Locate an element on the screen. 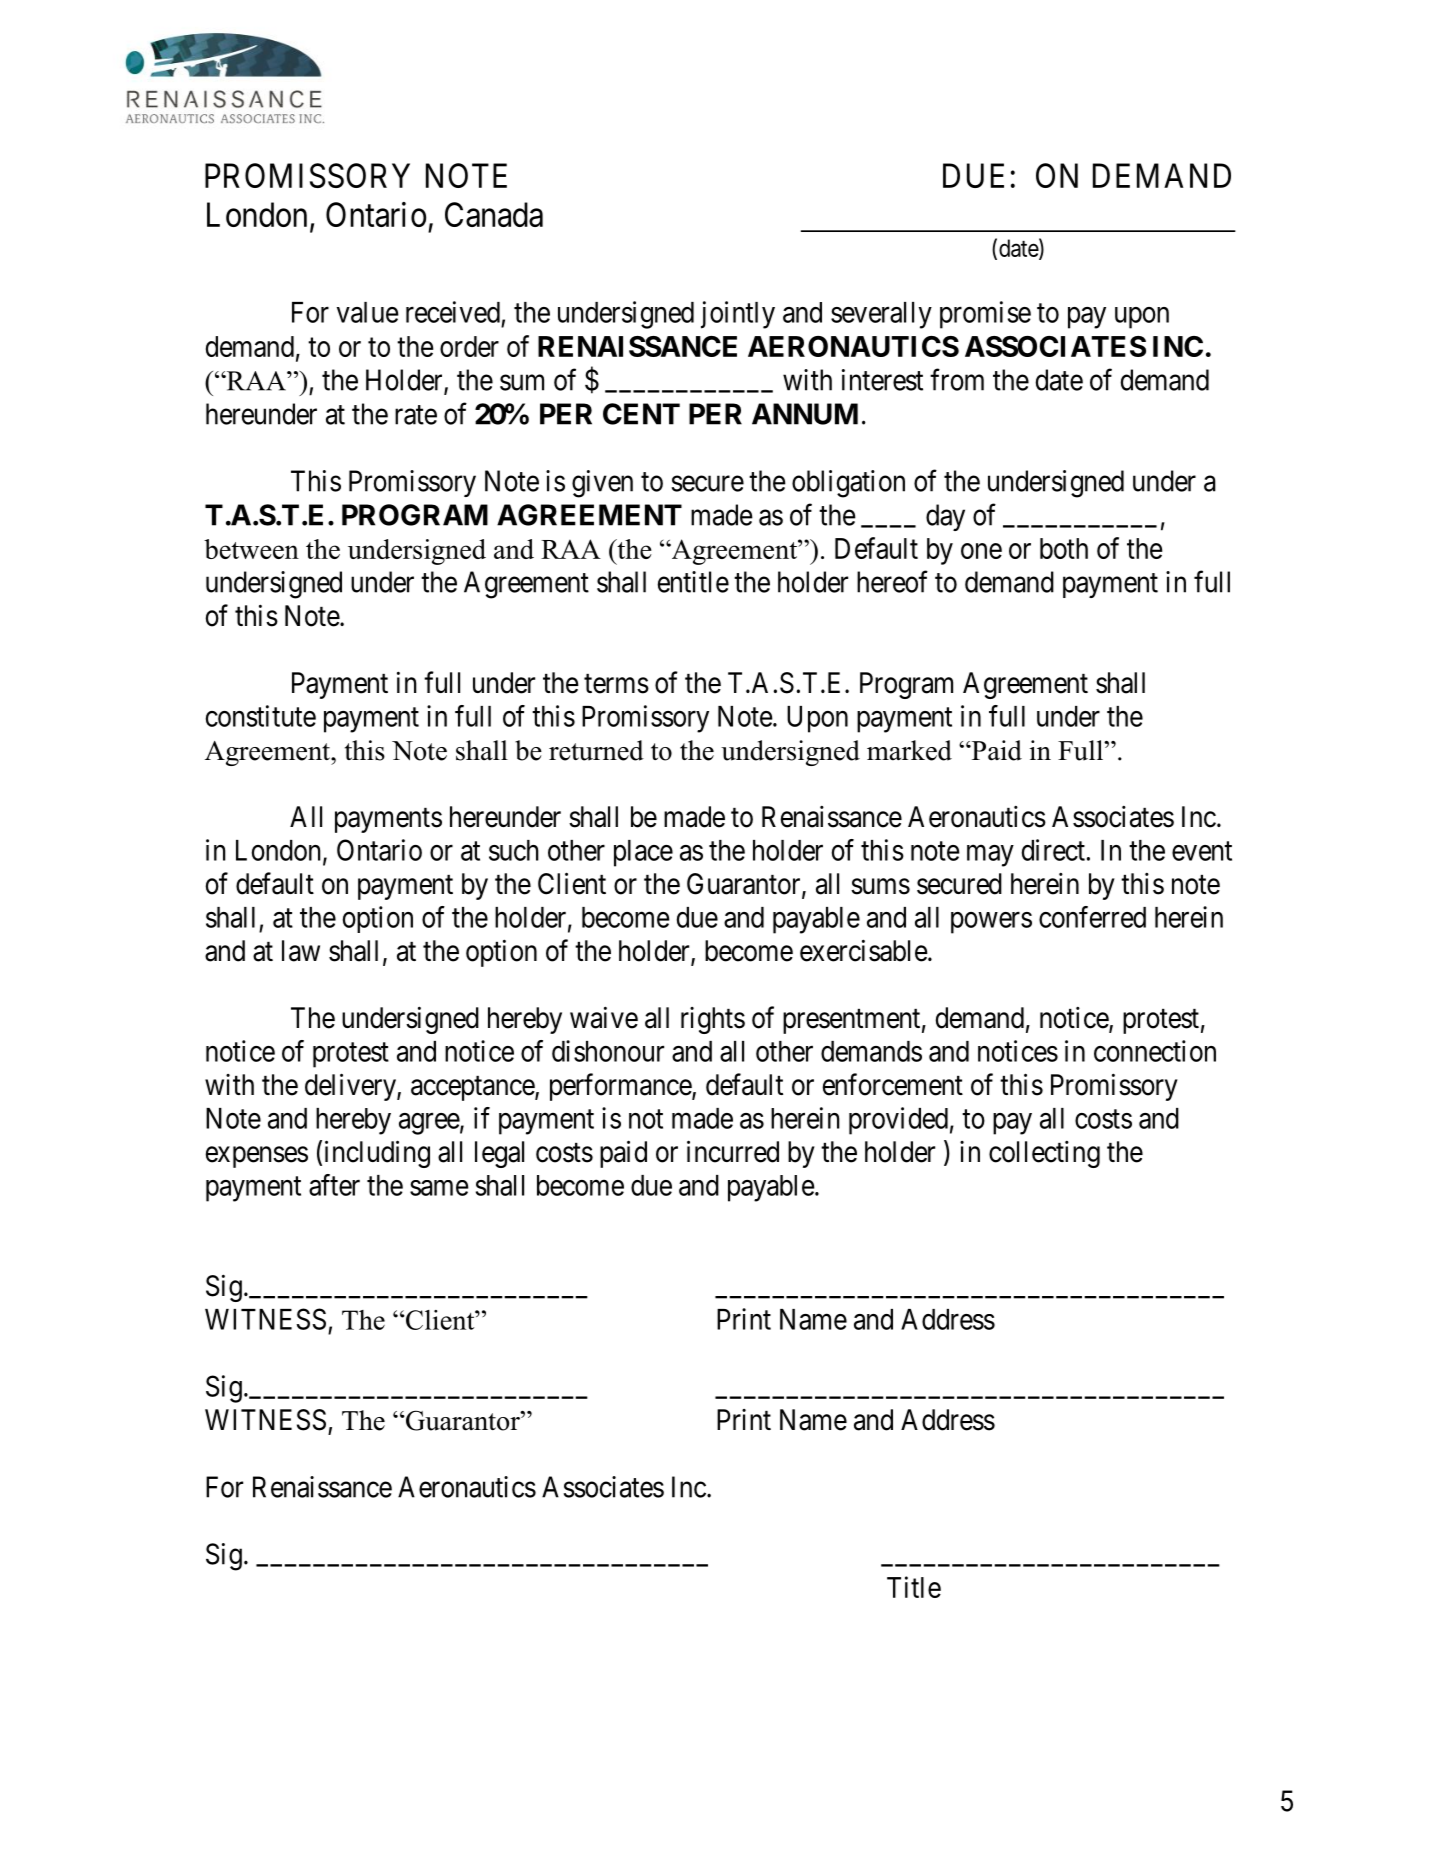  obligation is located at coordinates (848, 484).
